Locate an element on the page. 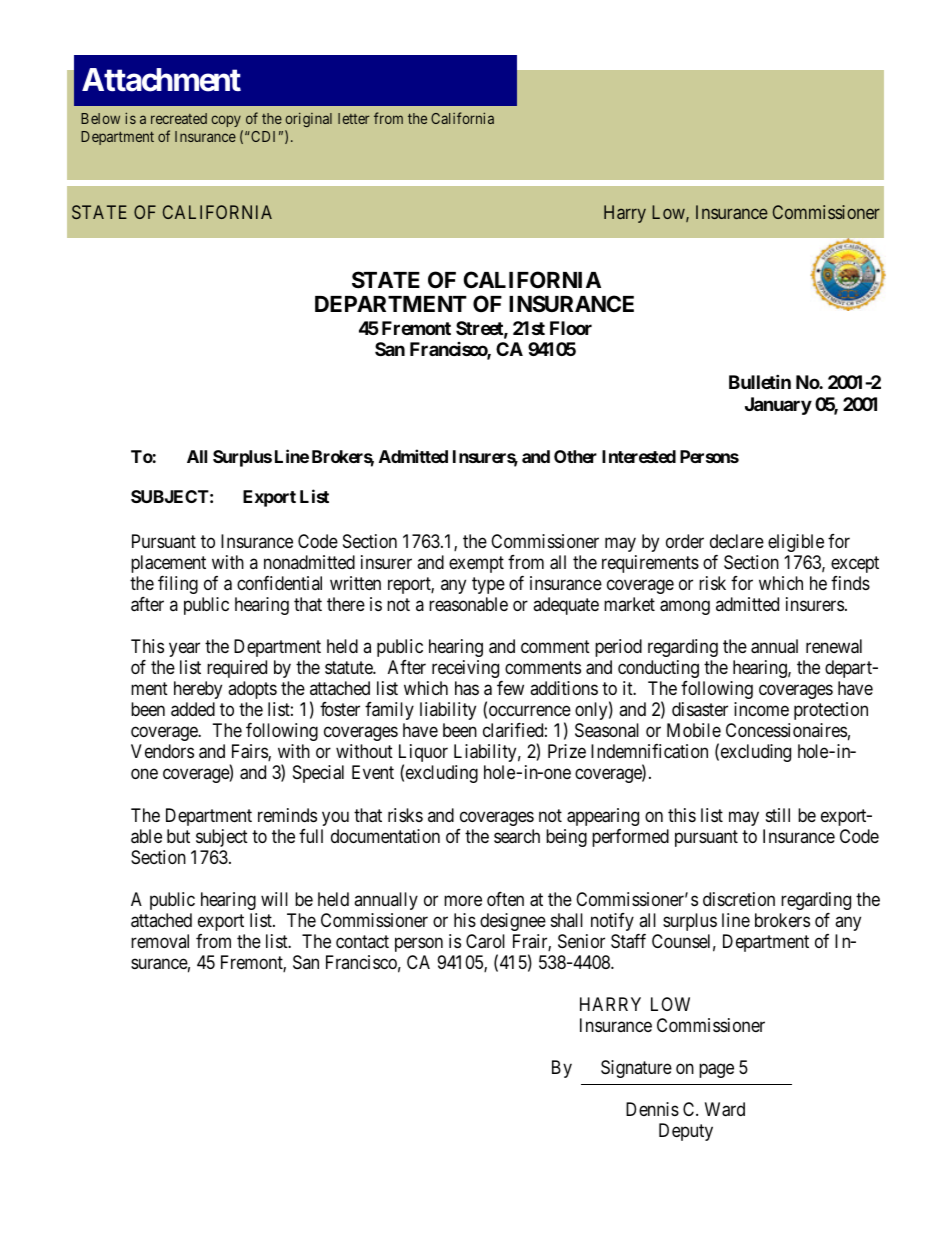 The width and height of the document is (952, 1233). recreated is located at coordinates (179, 118).
